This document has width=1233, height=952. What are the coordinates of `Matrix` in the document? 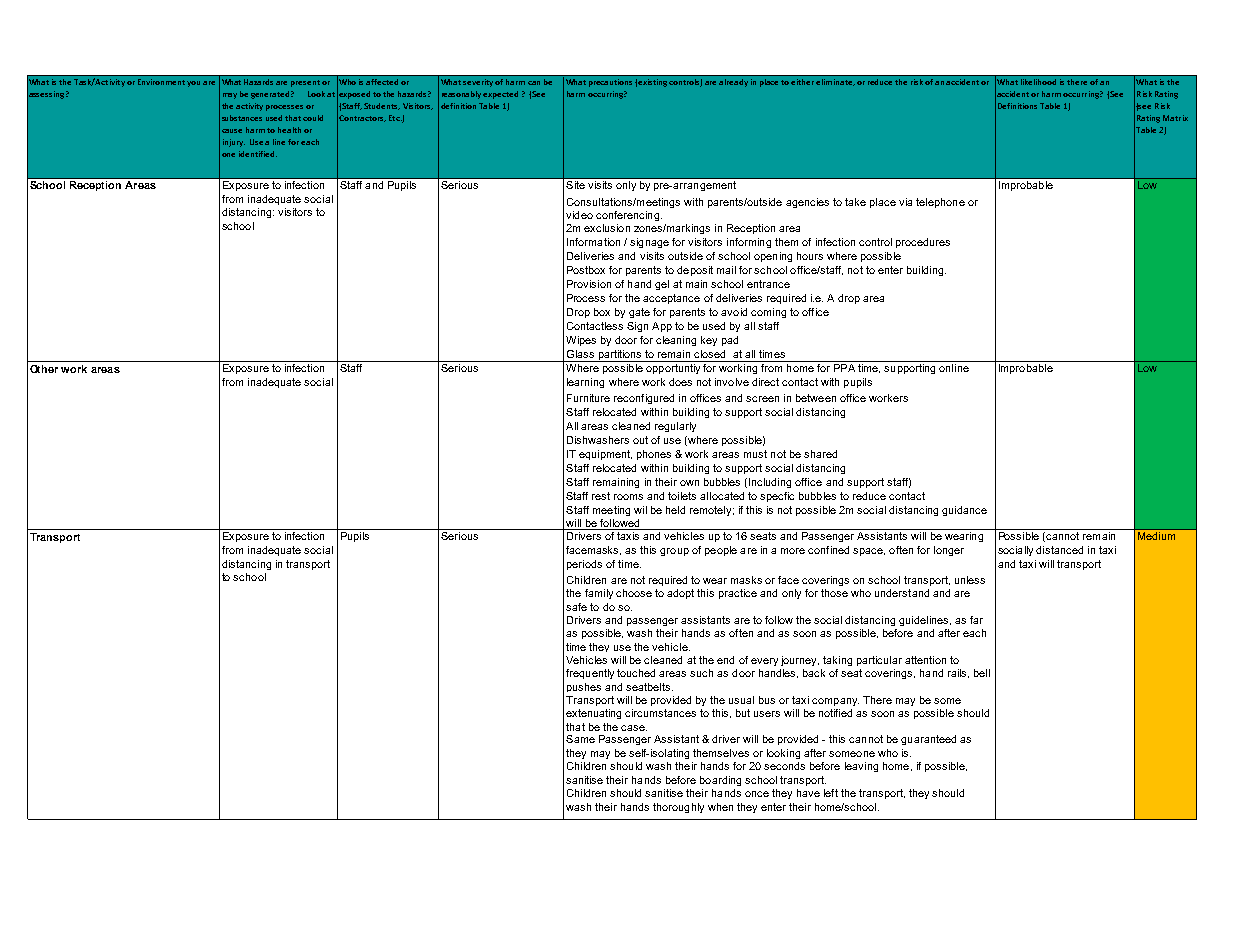 It's located at (1175, 118).
